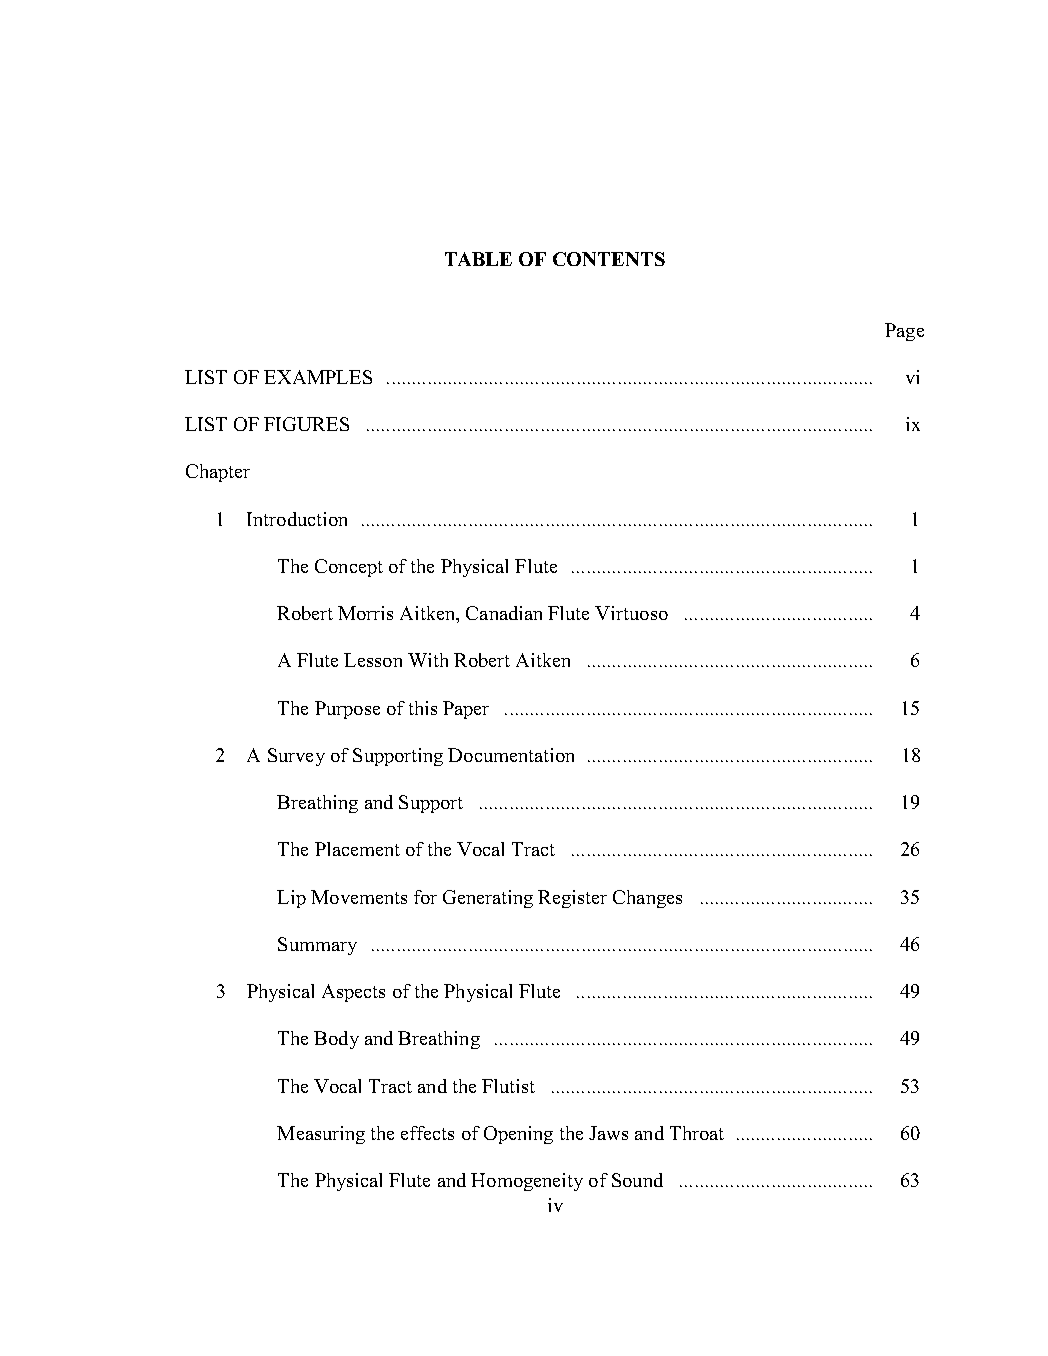 This screenshot has height=1356, width=1048. I want to click on Page, so click(904, 332).
